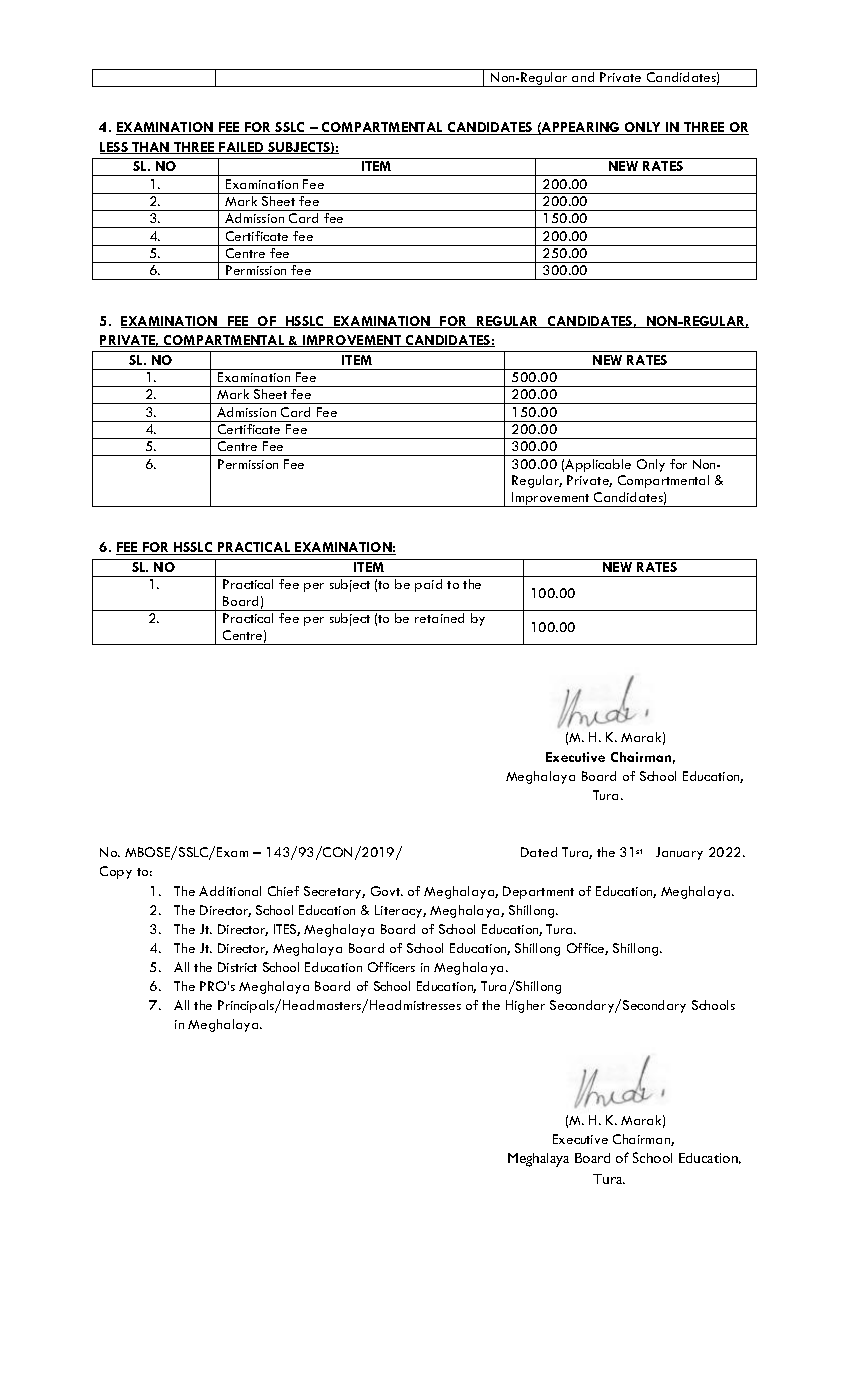 This screenshot has width=849, height=1400. Describe the element at coordinates (539, 852) in the screenshot. I see `Dated` at that location.
